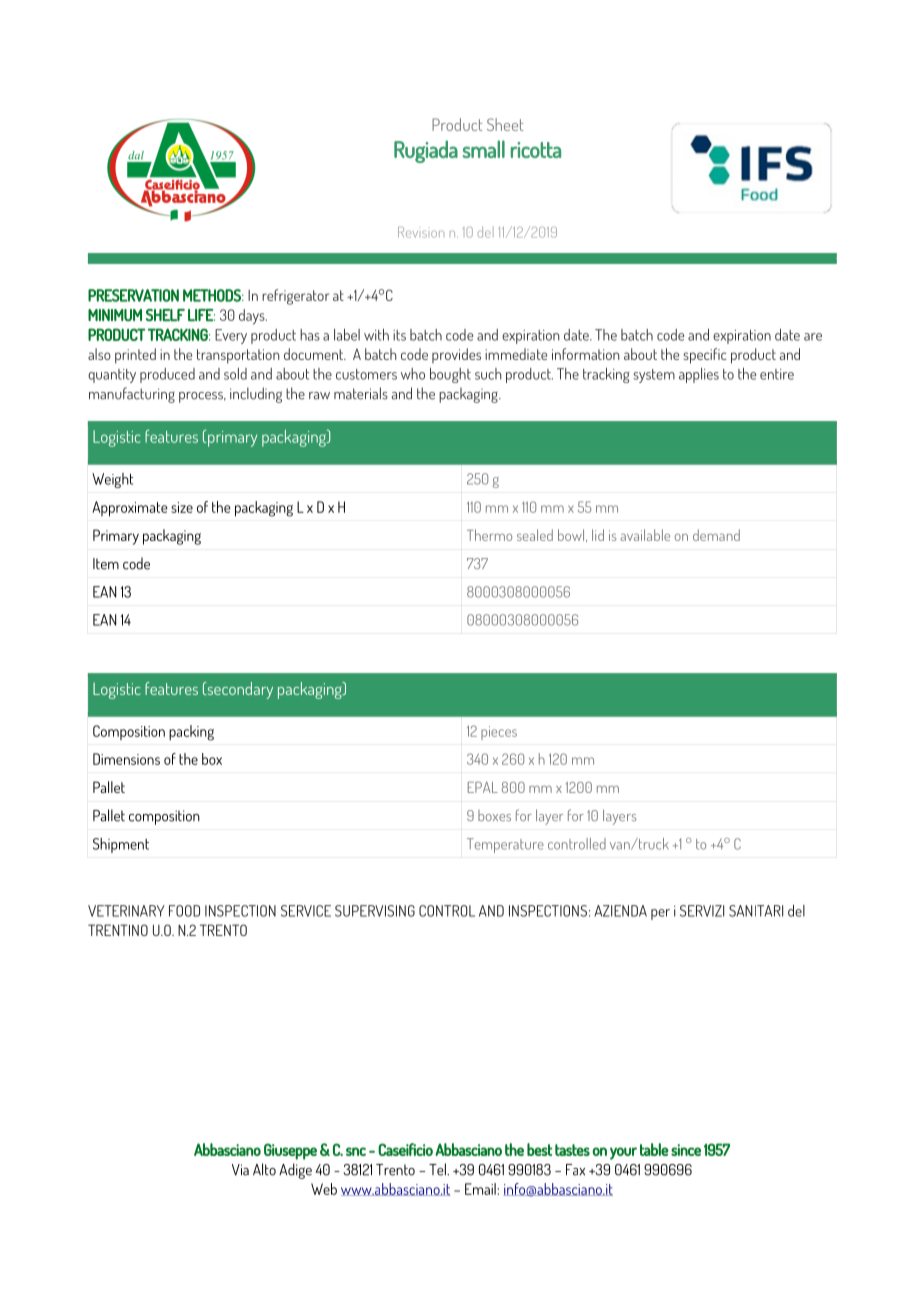  Describe the element at coordinates (450, 375) in the document. I see `bought` at that location.
